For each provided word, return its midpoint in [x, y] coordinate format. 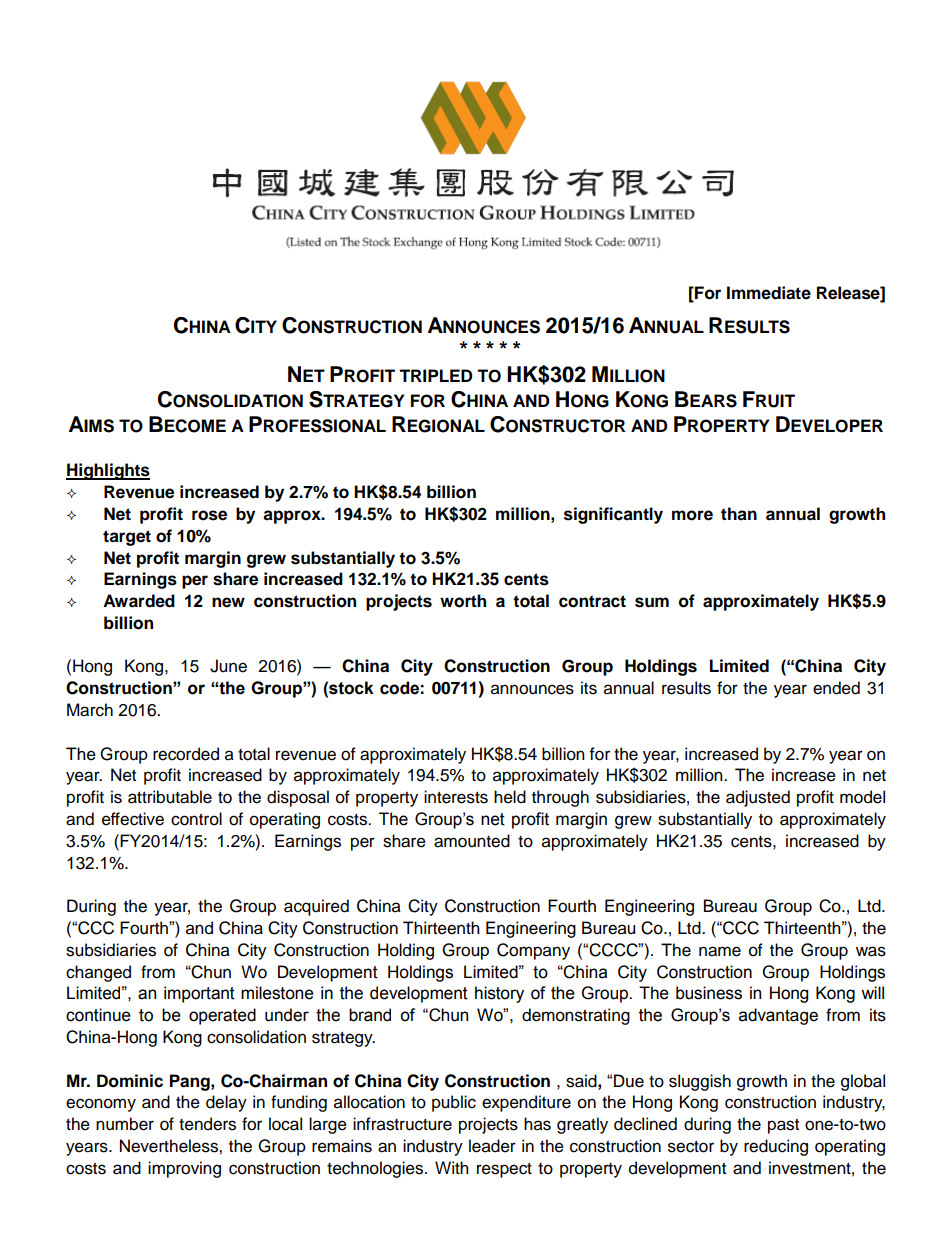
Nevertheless [170, 1146]
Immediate [769, 293]
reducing [776, 1147]
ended [836, 688]
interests [456, 797]
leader [492, 1146]
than [739, 514]
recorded [186, 754]
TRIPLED [435, 375]
